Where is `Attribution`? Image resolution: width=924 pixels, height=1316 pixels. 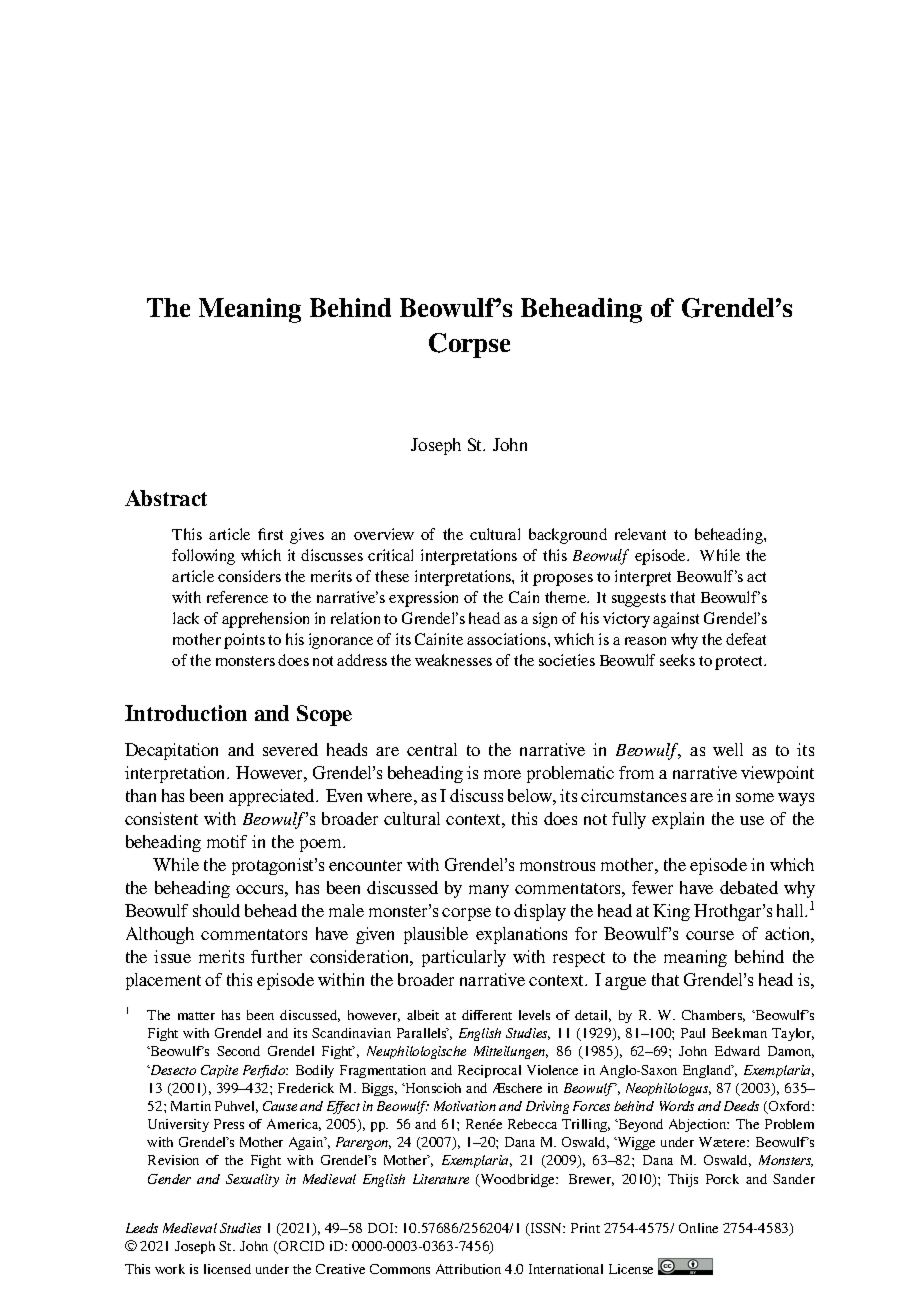
Attribution is located at coordinates (468, 1269).
